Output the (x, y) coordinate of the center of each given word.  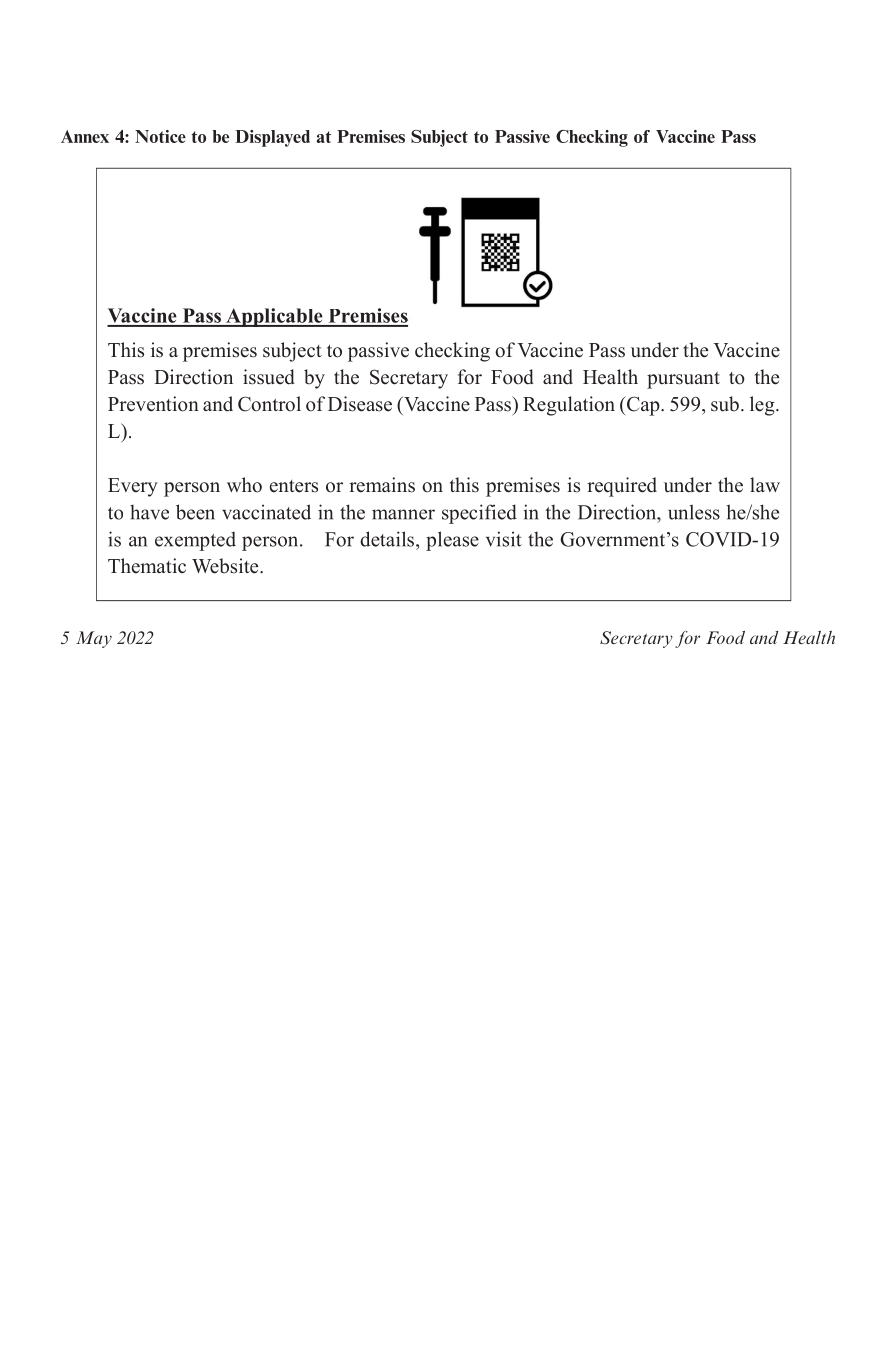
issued (269, 377)
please (452, 541)
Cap (643, 406)
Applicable (274, 317)
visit (504, 539)
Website (226, 566)
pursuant (683, 380)
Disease (360, 404)
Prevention (153, 404)
